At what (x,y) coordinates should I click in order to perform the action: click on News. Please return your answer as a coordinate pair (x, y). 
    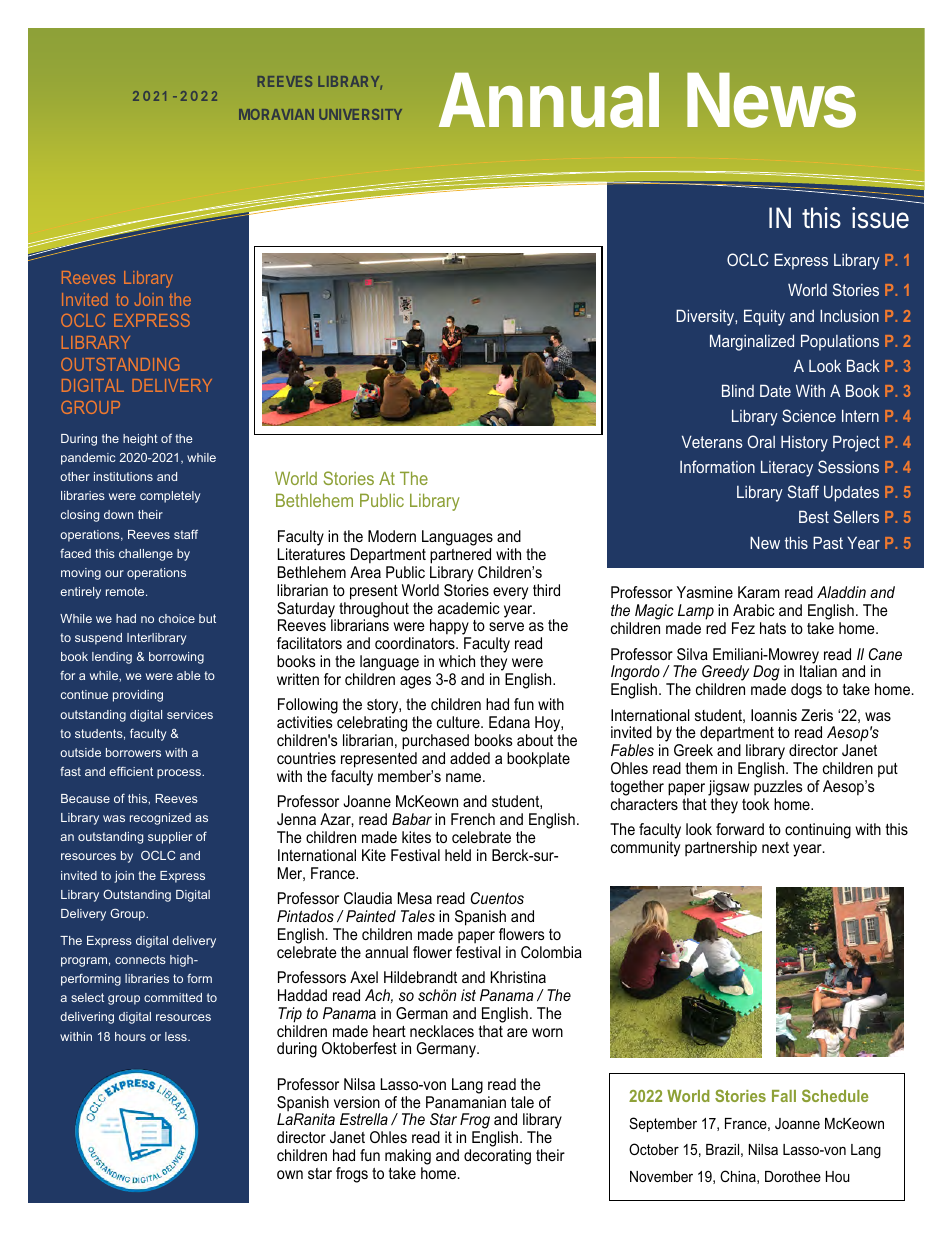
    Looking at the image, I should click on (771, 100).
